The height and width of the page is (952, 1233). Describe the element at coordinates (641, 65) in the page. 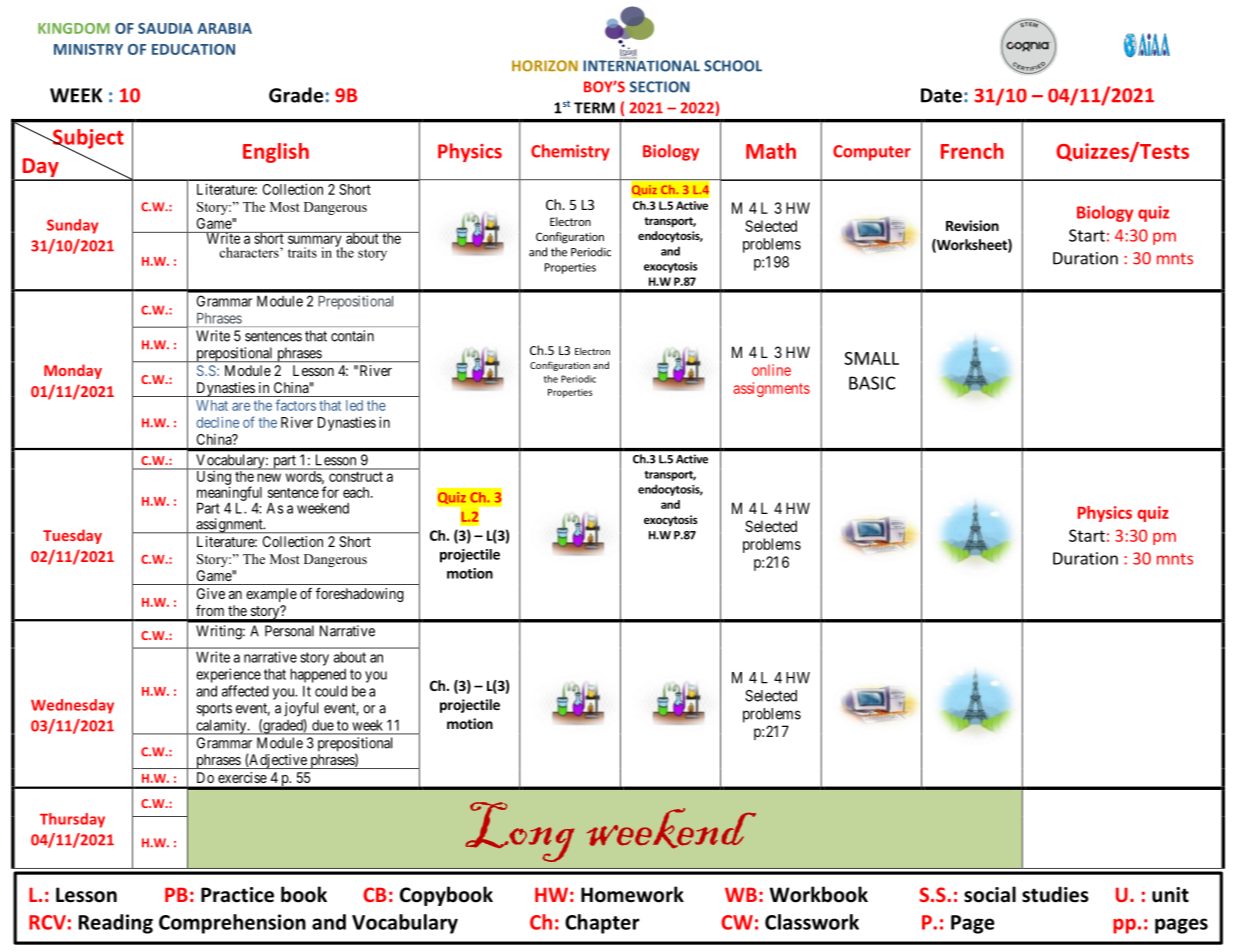

I see `INTERNATIONAL` at that location.
